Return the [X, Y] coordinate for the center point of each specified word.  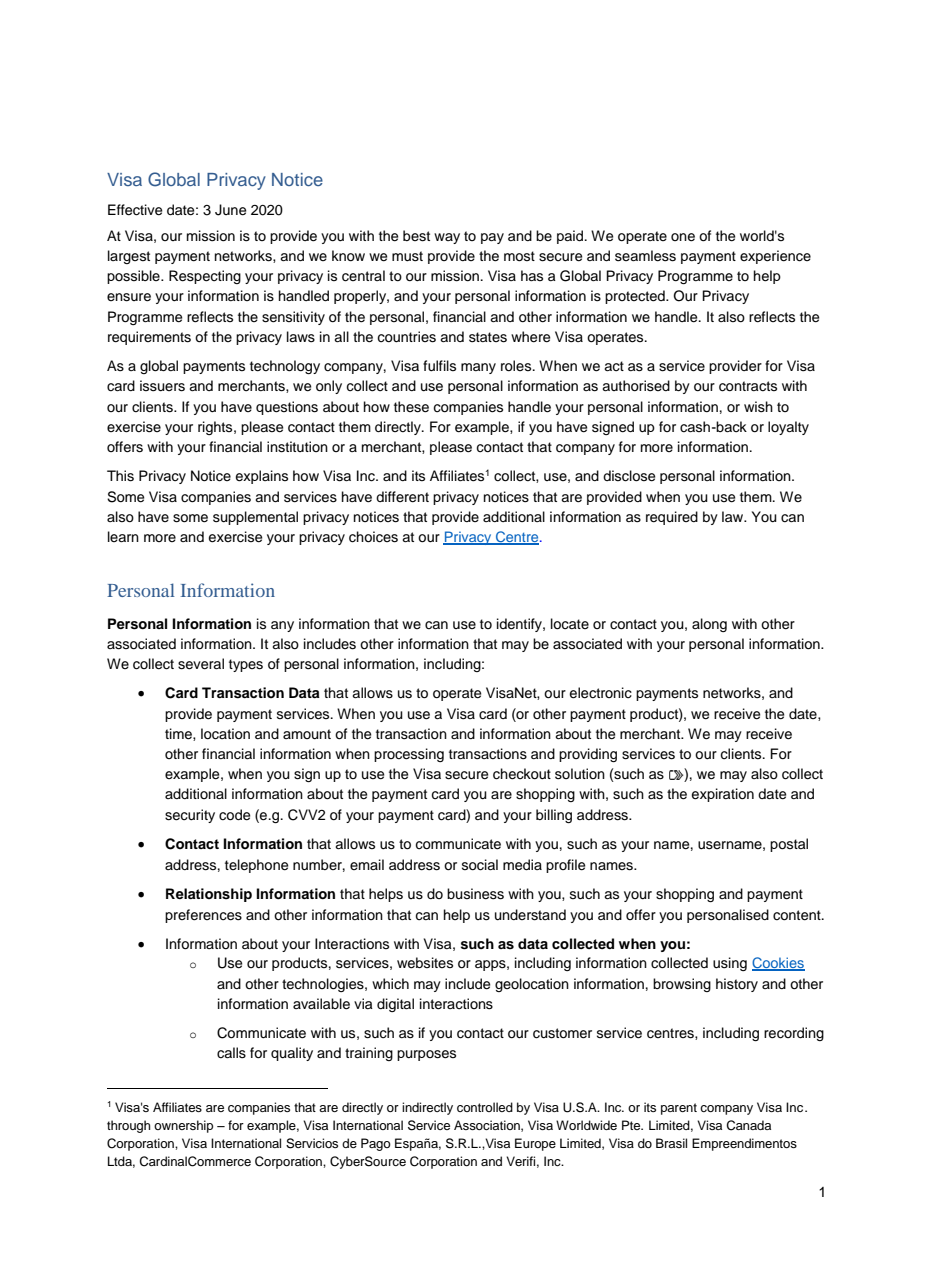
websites [425, 963]
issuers [162, 386]
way [447, 238]
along [709, 625]
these [411, 407]
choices [373, 537]
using [730, 964]
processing [409, 755]
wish [758, 407]
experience [775, 257]
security [190, 816]
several [201, 664]
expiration [722, 795]
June [230, 210]
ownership [183, 1126]
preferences [203, 916]
